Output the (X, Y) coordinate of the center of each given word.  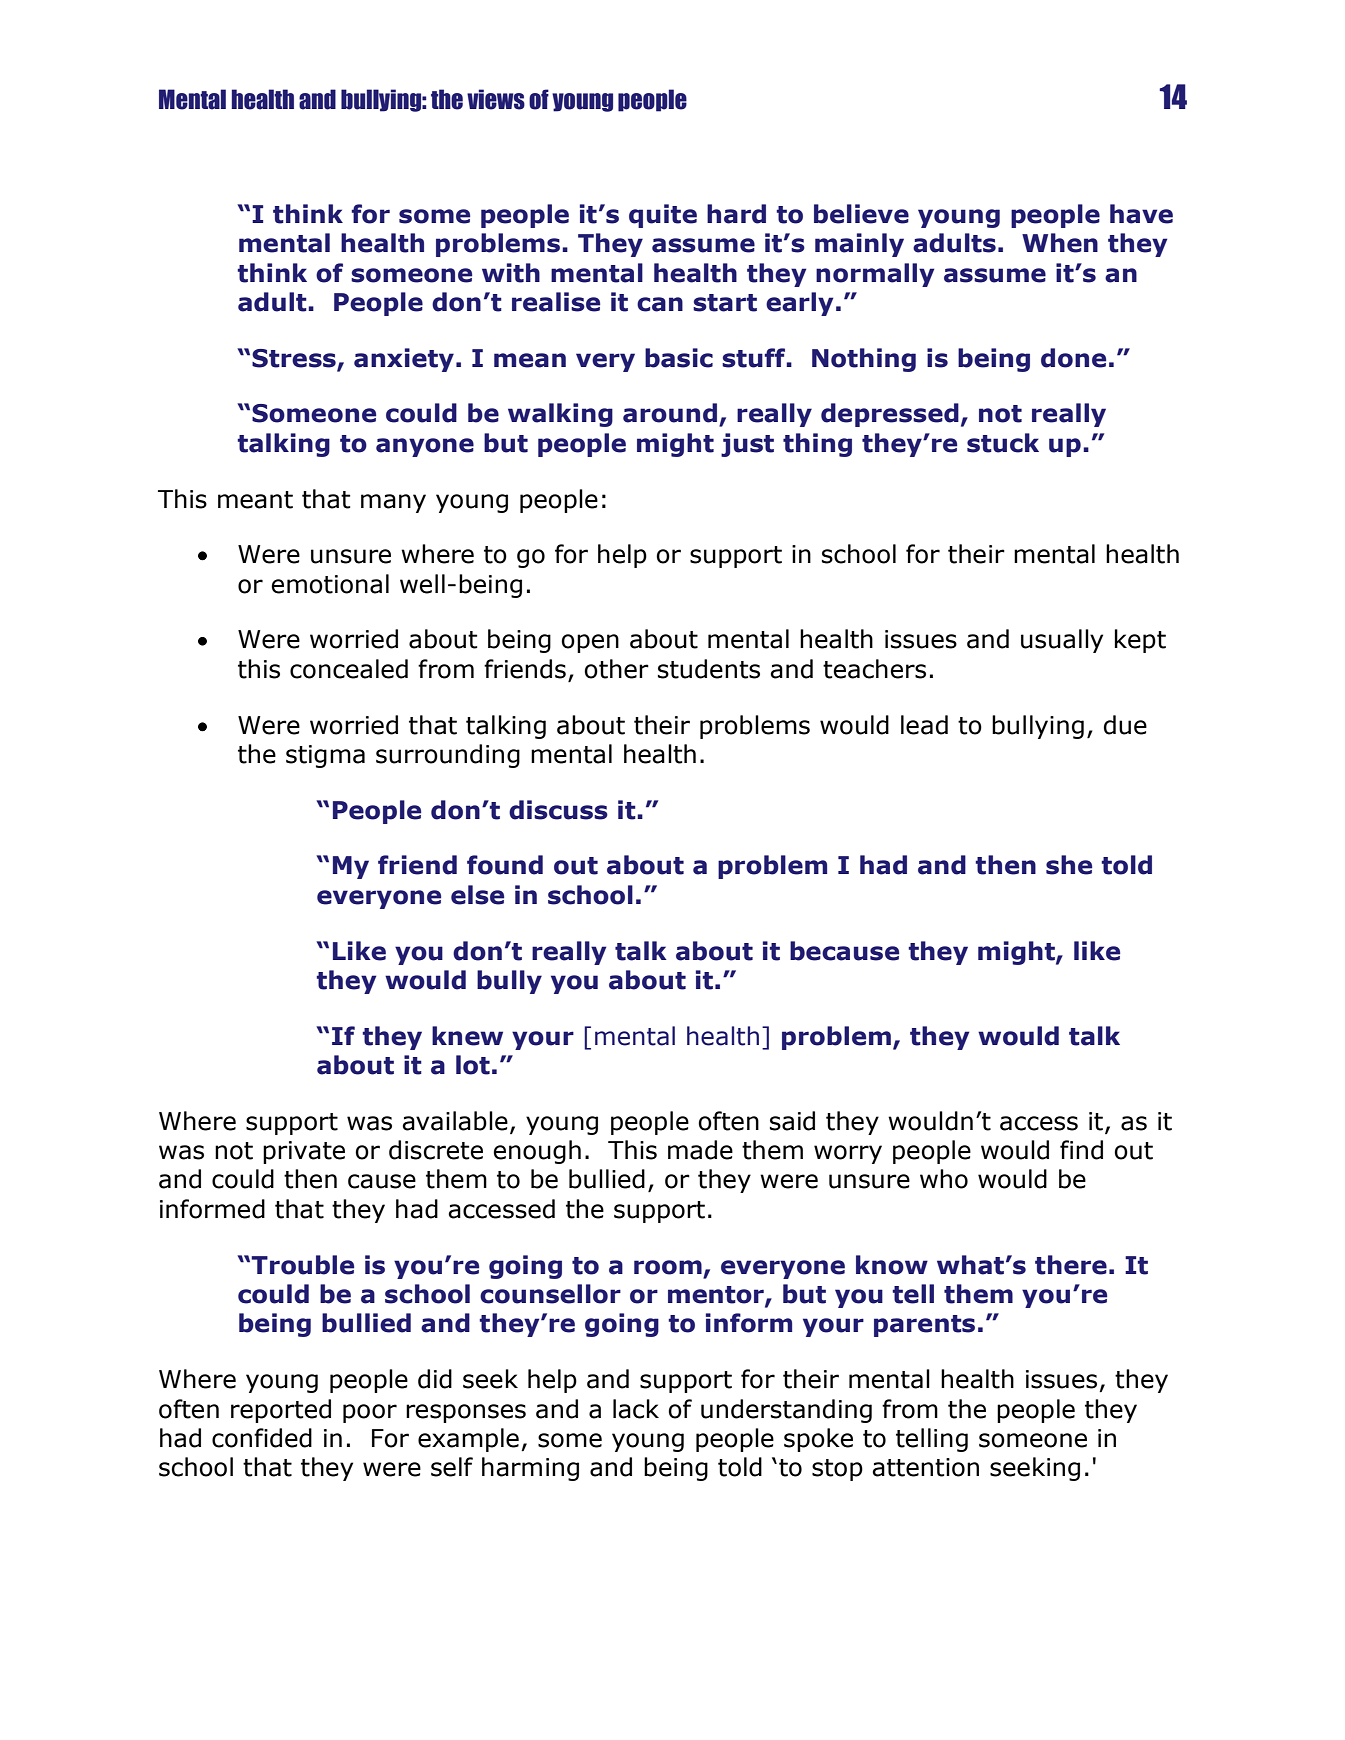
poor (370, 1413)
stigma (325, 756)
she (1069, 865)
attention (925, 1467)
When (1060, 243)
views (496, 99)
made (700, 1150)
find (1081, 1150)
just (747, 445)
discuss (558, 810)
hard (736, 214)
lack (636, 1409)
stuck (1003, 443)
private (304, 1152)
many (393, 503)
